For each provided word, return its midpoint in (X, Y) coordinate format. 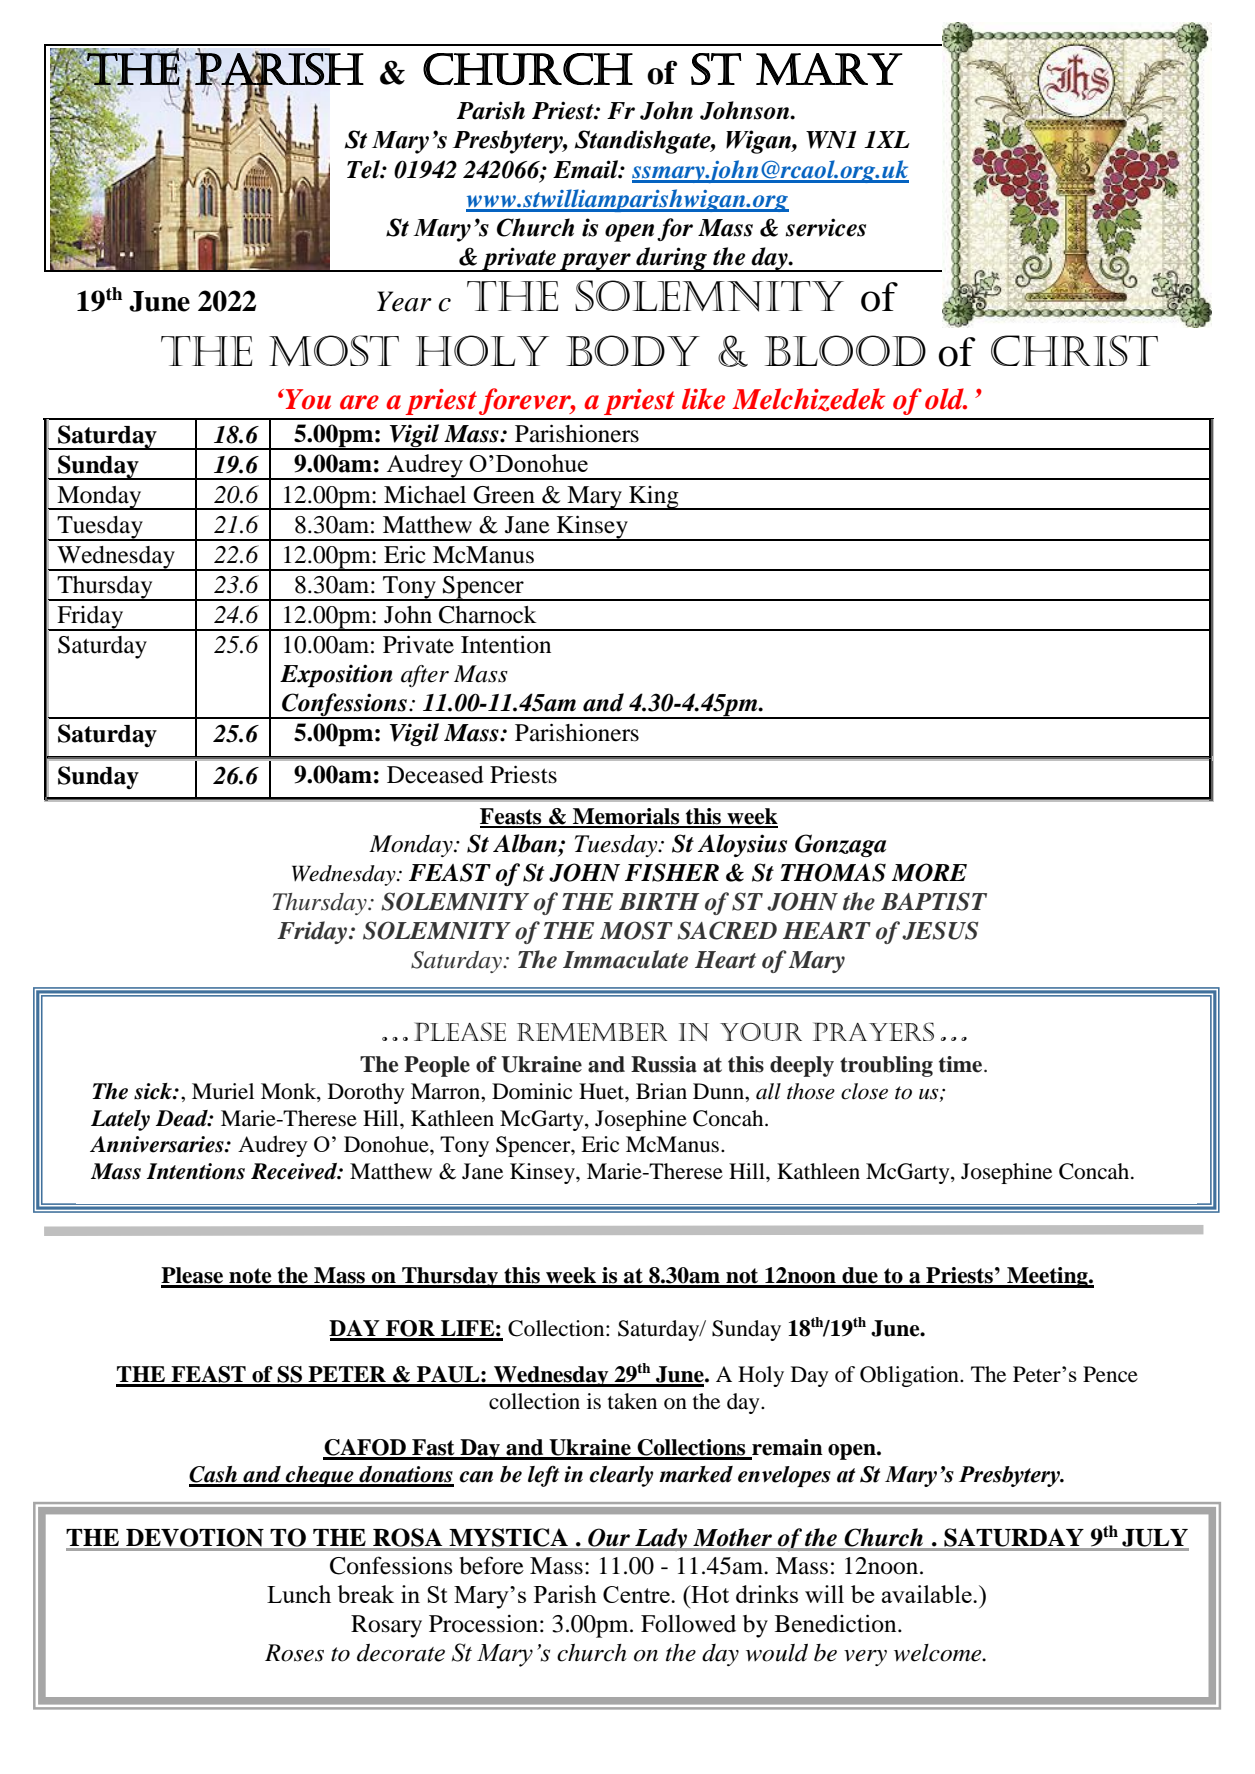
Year (404, 301)
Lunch (299, 1594)
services (826, 227)
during (672, 259)
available (928, 1594)
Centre (637, 1594)
